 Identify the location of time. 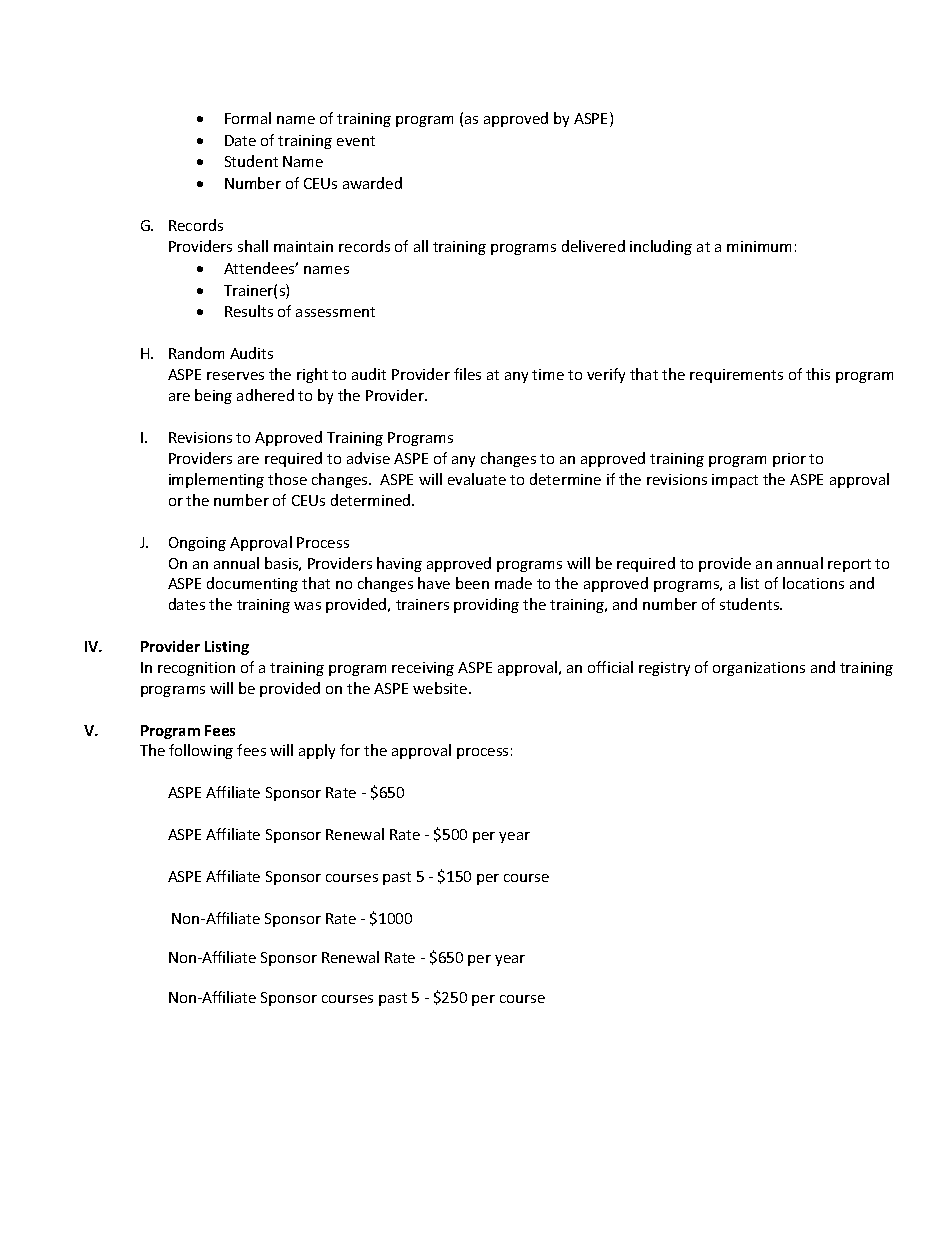
(548, 374).
